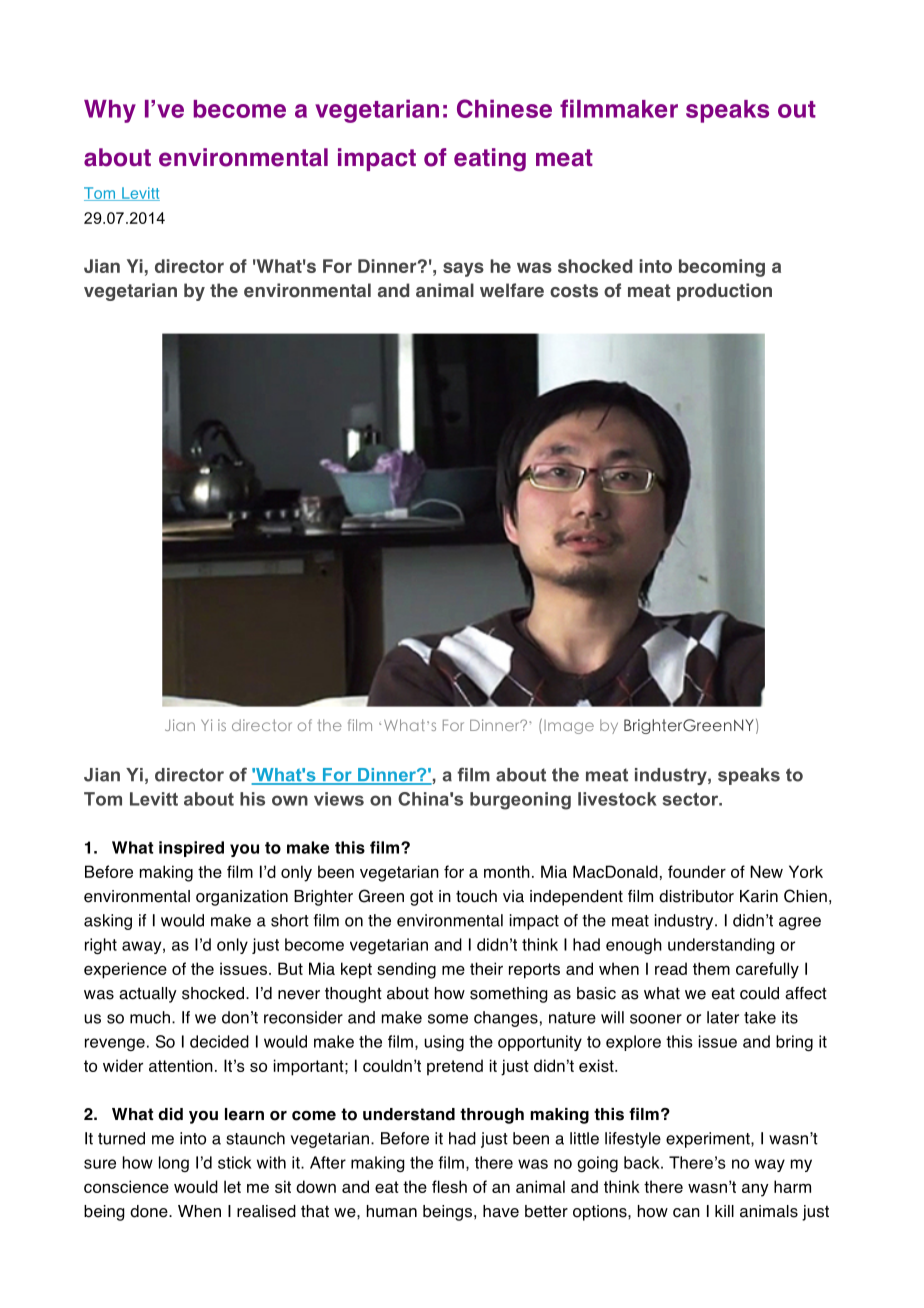  Describe the element at coordinates (724, 292) in the screenshot. I see `production` at that location.
